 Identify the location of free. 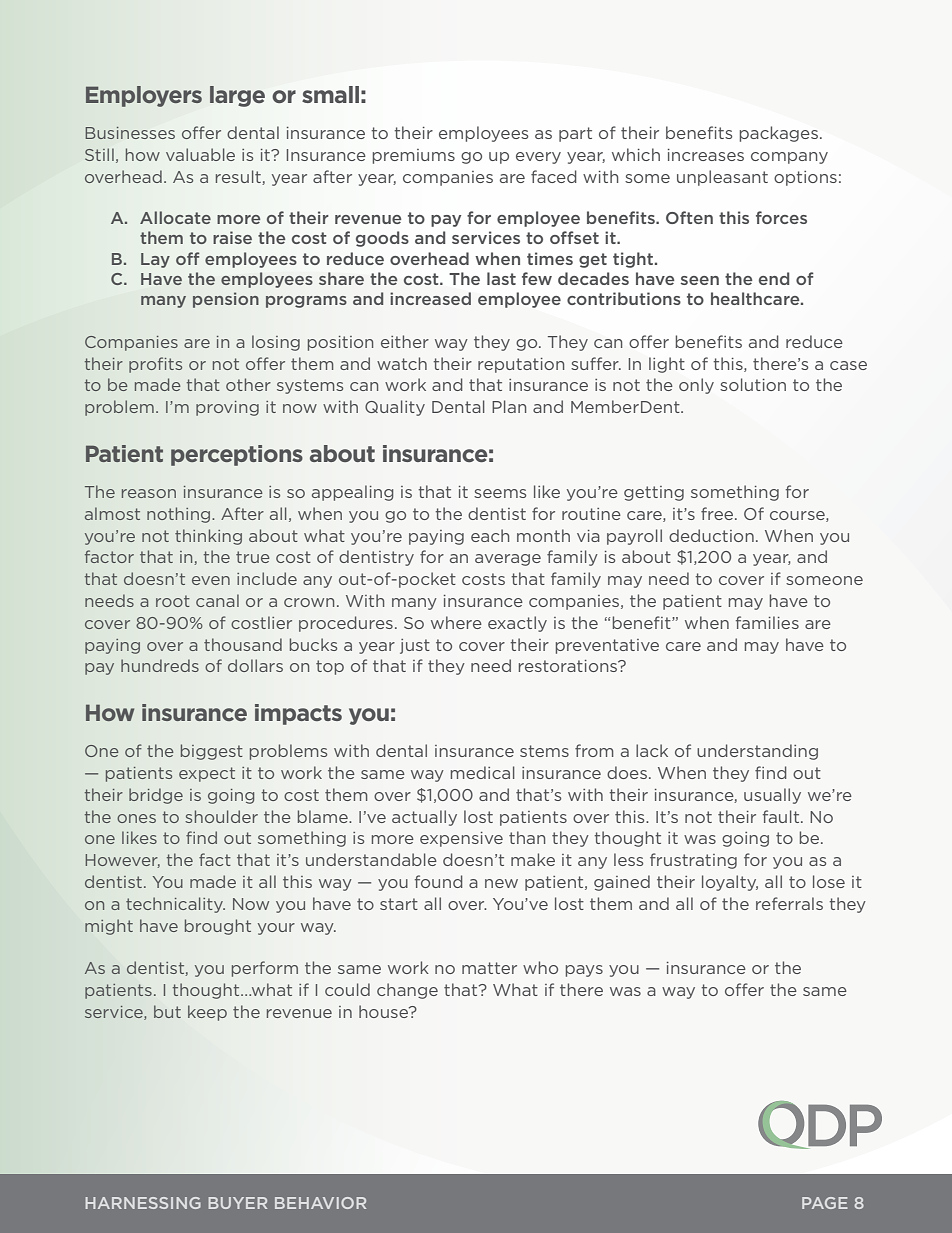
(718, 513).
